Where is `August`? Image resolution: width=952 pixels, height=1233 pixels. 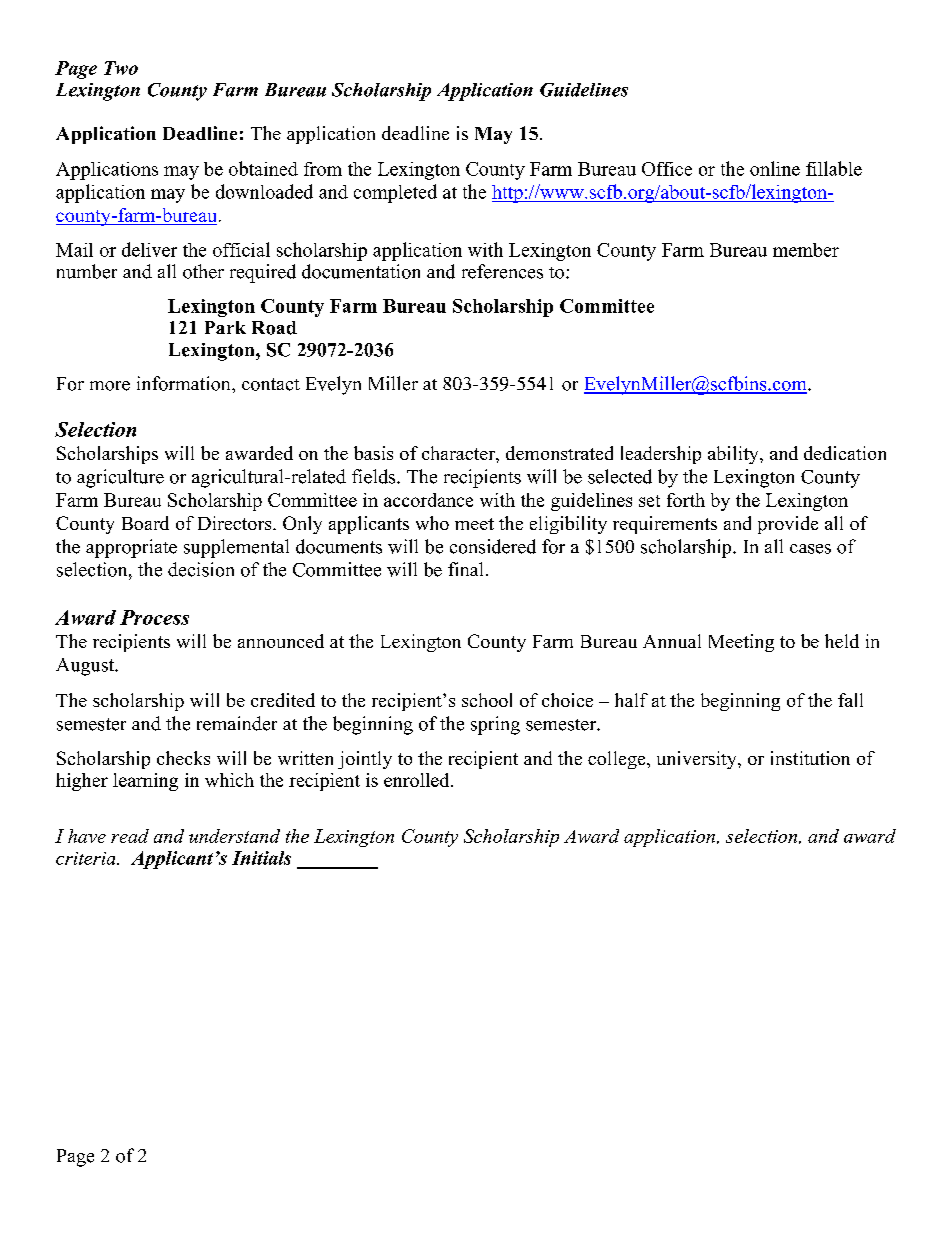
August is located at coordinates (86, 667).
